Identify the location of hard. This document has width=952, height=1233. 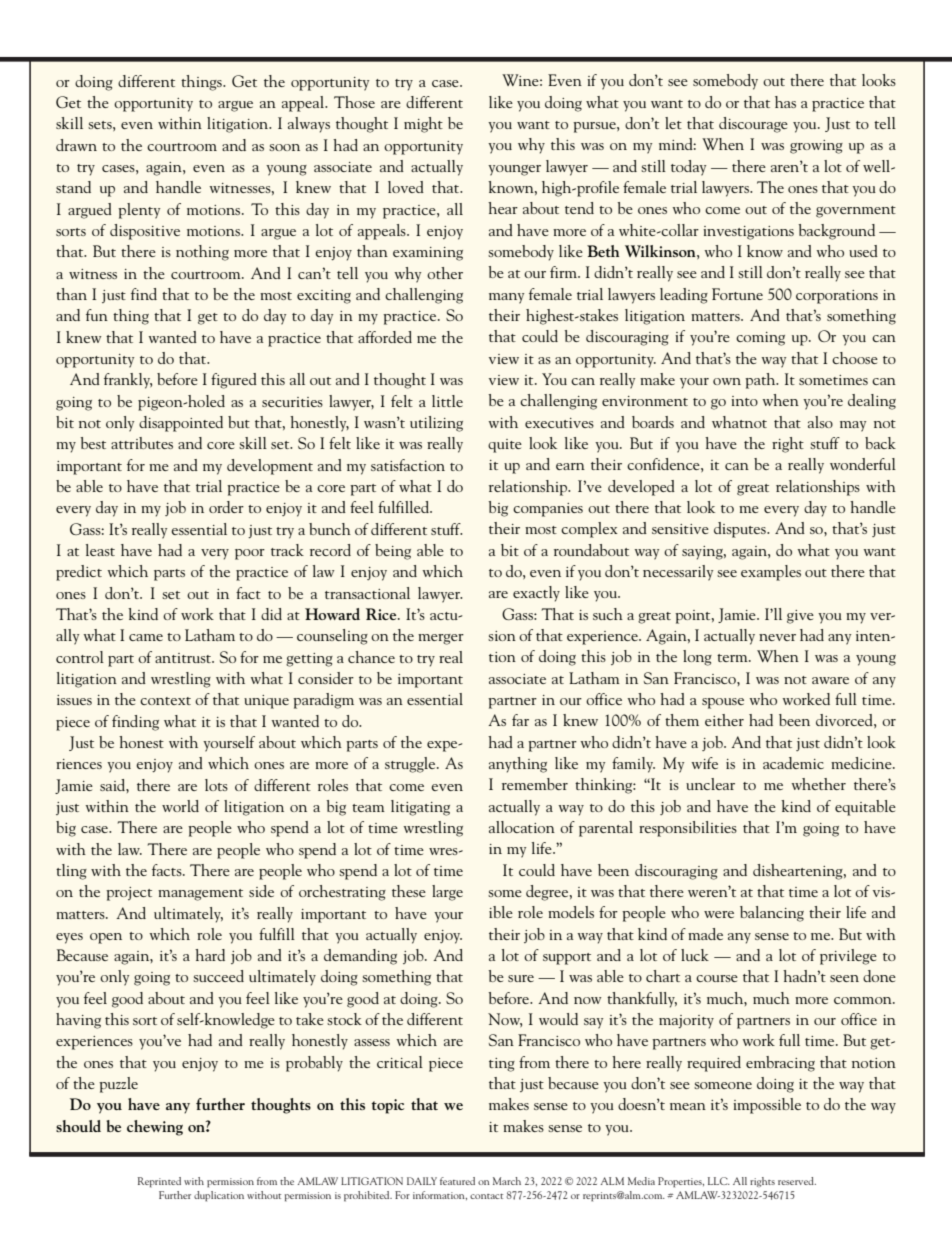
(210, 955).
